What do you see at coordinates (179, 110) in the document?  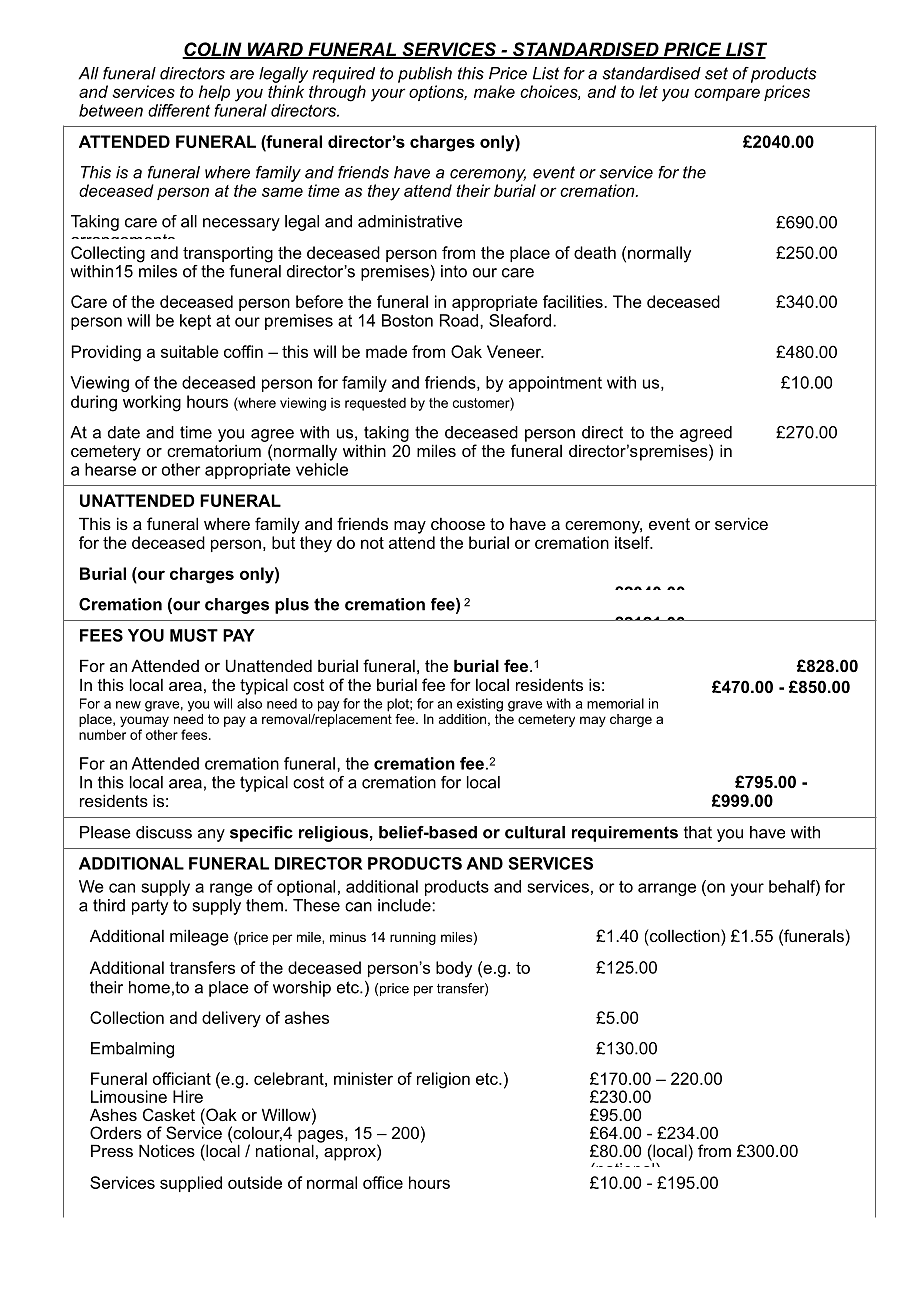 I see `different` at bounding box center [179, 110].
